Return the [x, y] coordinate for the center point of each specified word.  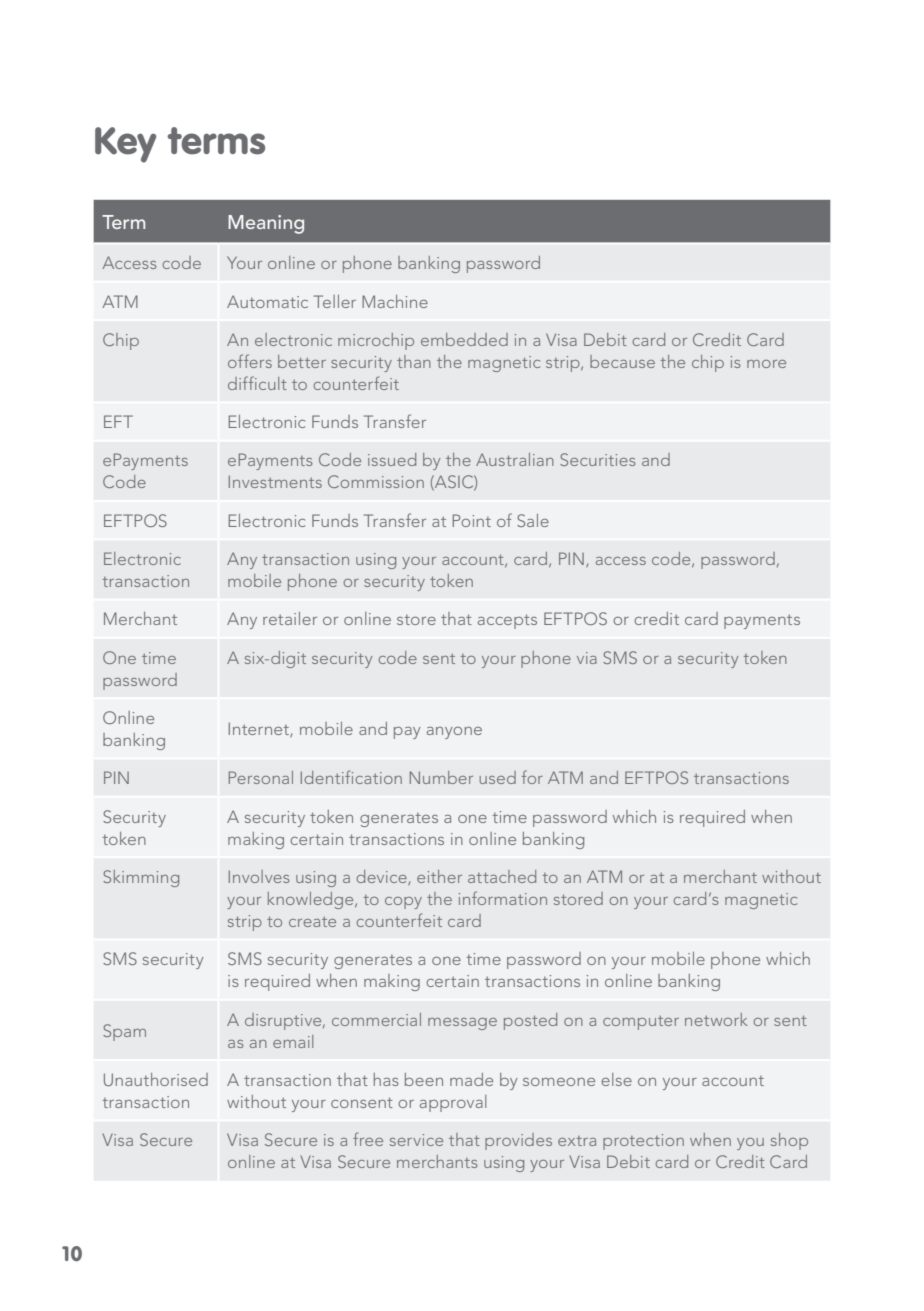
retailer [290, 618]
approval [453, 1103]
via [587, 658]
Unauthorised [156, 1079]
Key [125, 145]
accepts [507, 621]
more [766, 364]
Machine [395, 301]
